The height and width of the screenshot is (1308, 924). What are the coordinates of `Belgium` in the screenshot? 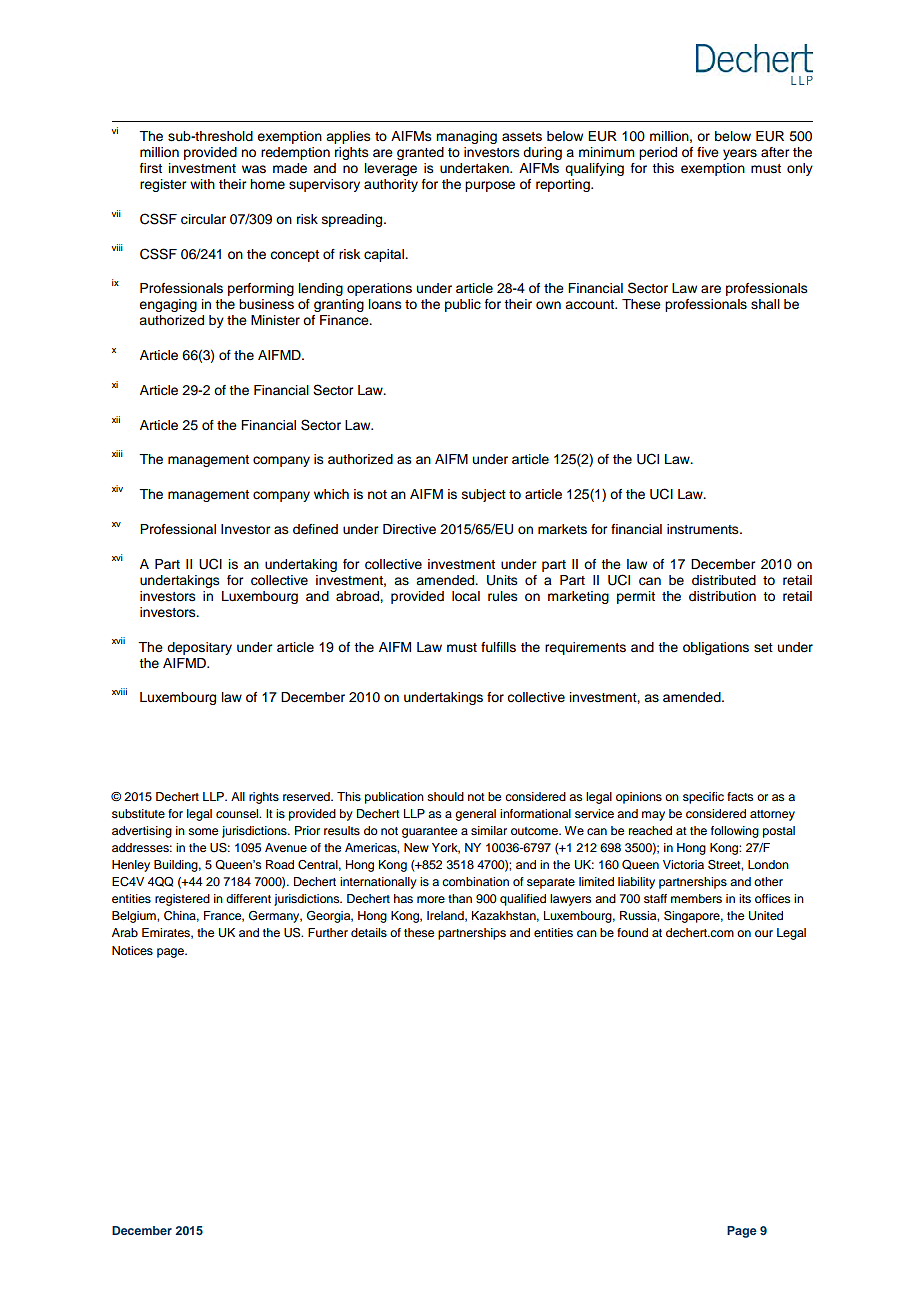 It's located at (135, 917).
